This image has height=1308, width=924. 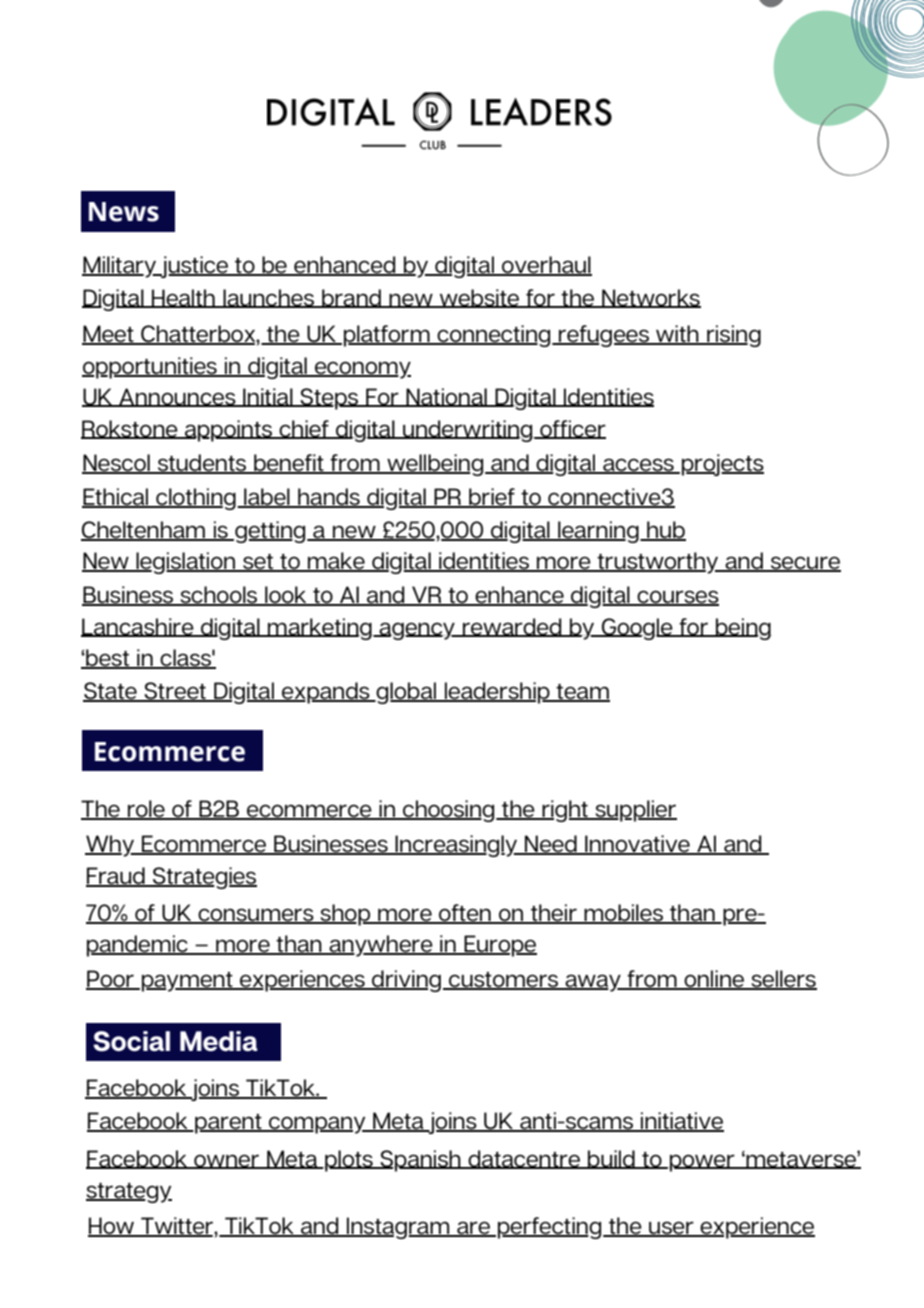 I want to click on Networks, so click(x=650, y=298).
